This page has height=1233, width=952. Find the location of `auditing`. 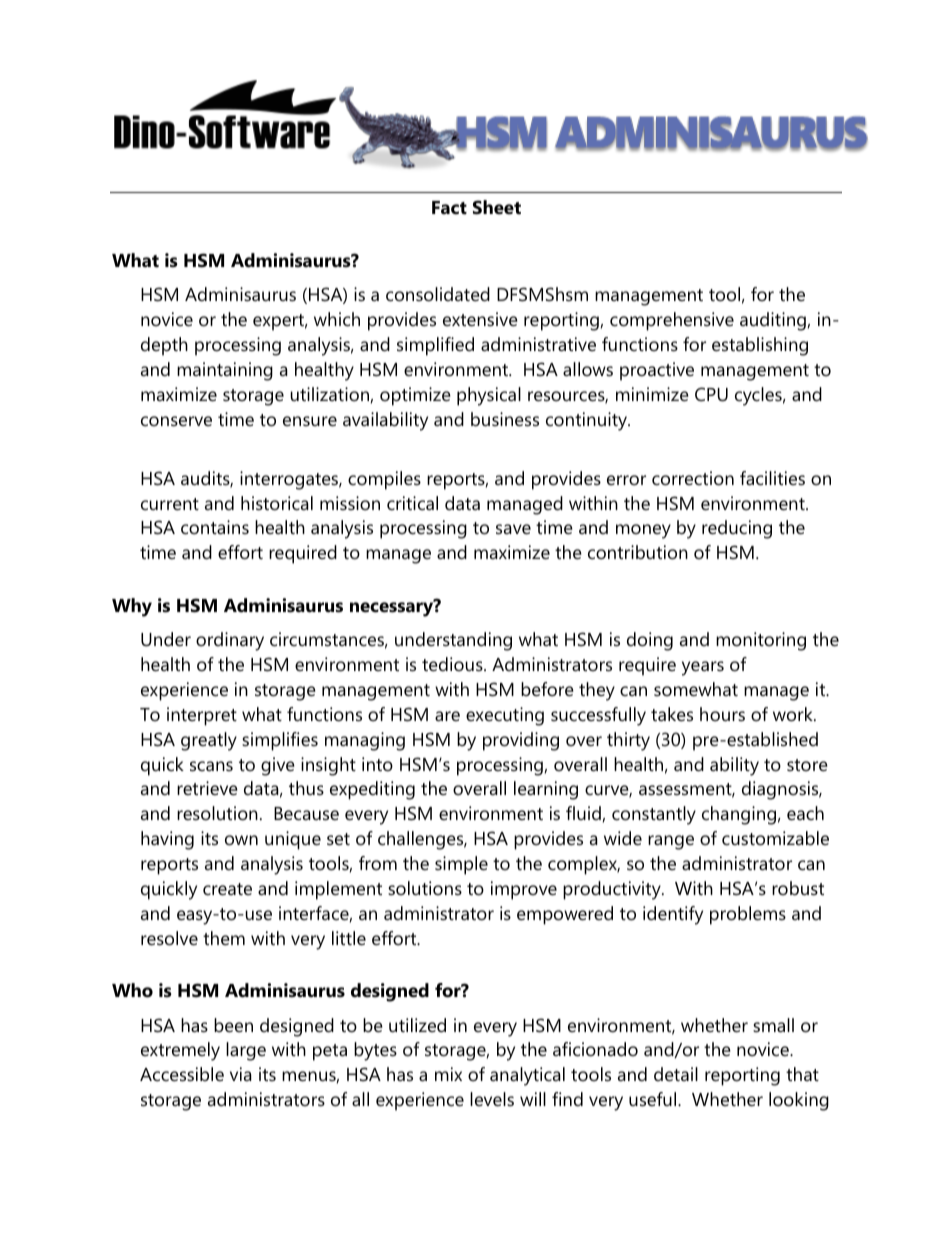

auditing is located at coordinates (773, 321).
